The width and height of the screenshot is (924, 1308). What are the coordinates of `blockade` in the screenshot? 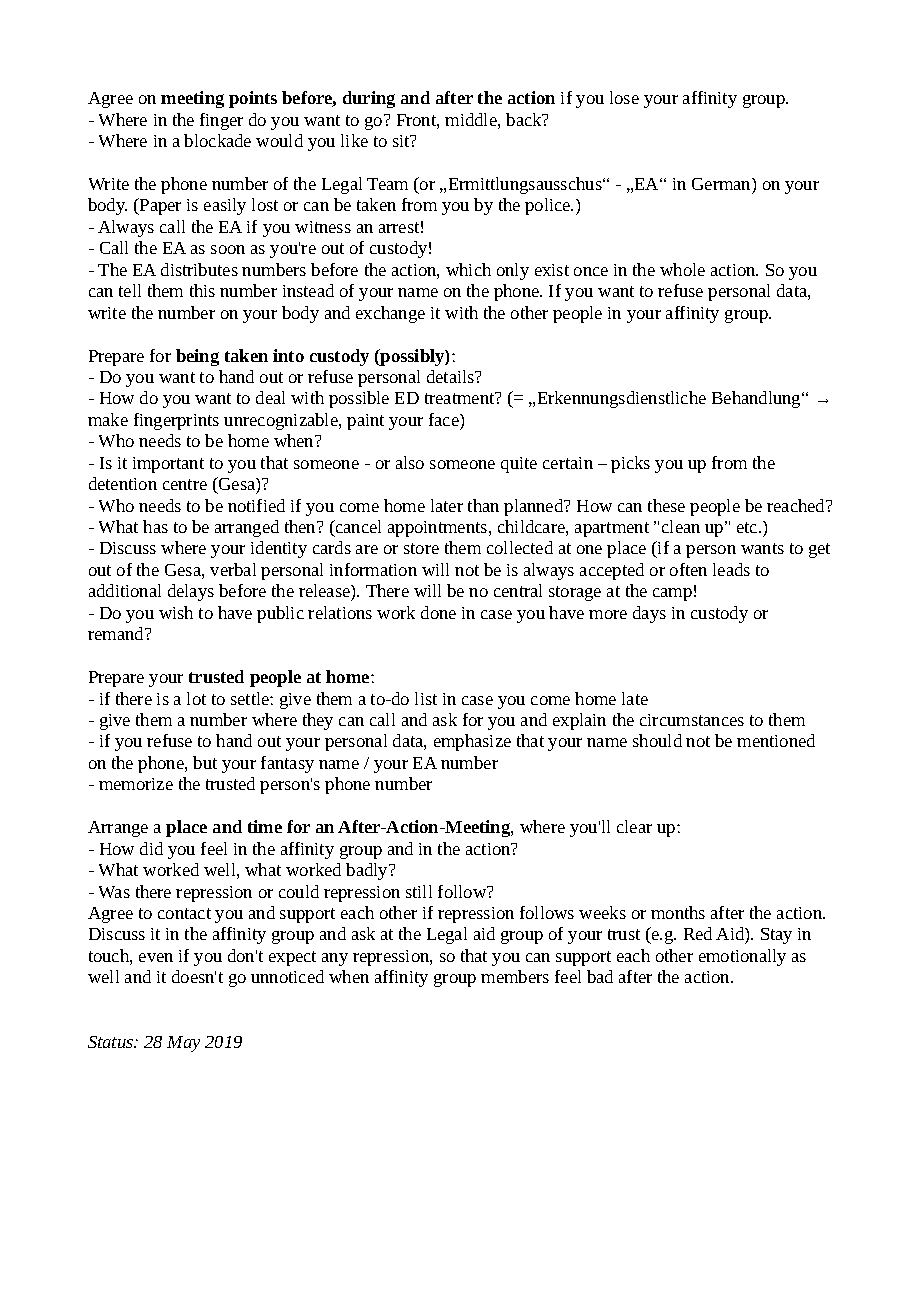 It's located at (217, 140).
